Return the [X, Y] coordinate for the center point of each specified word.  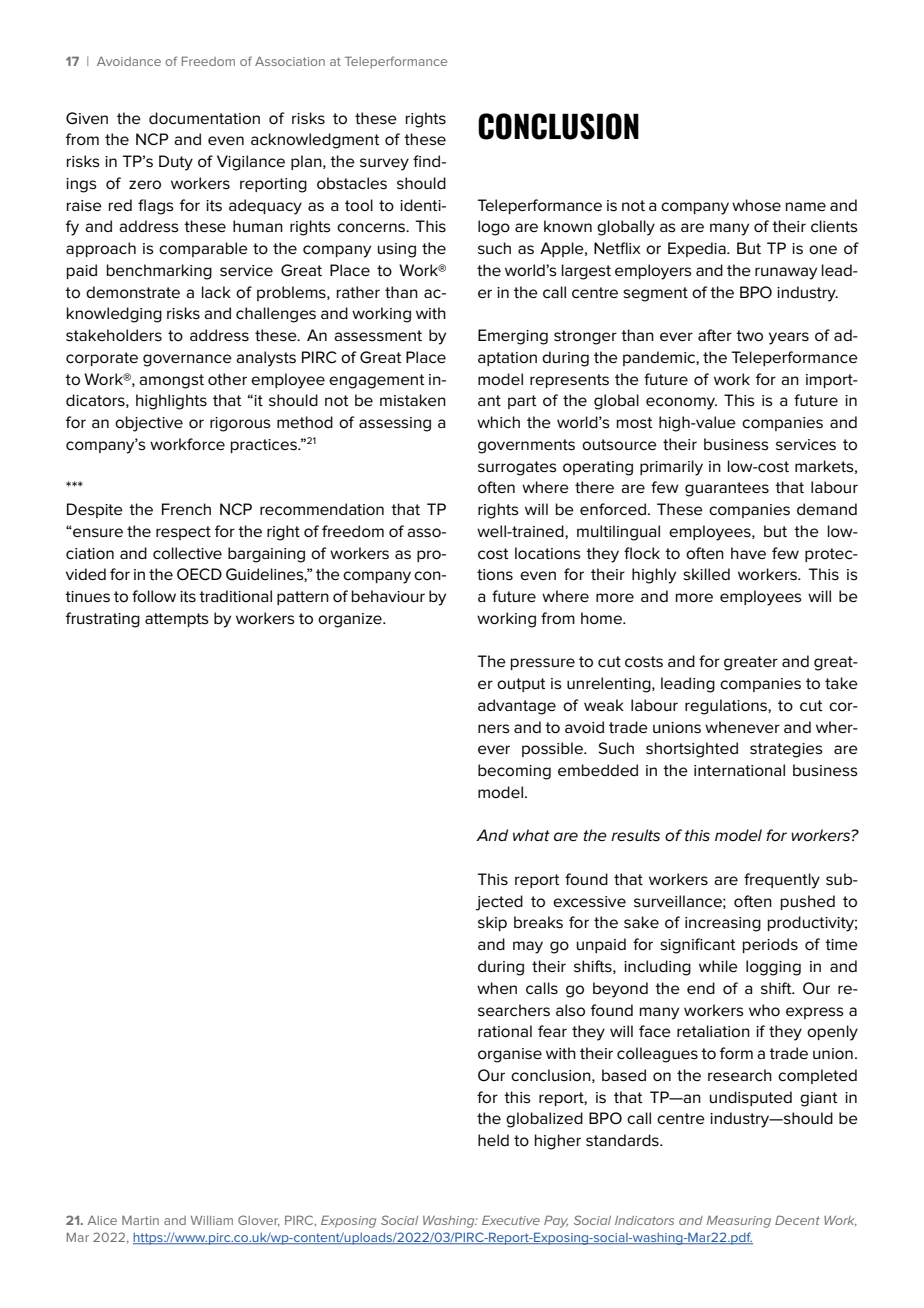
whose [756, 205]
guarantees [727, 489]
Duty [176, 163]
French [186, 509]
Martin [140, 1220]
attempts [177, 620]
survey [384, 164]
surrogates [517, 468]
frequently [782, 881]
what [531, 835]
